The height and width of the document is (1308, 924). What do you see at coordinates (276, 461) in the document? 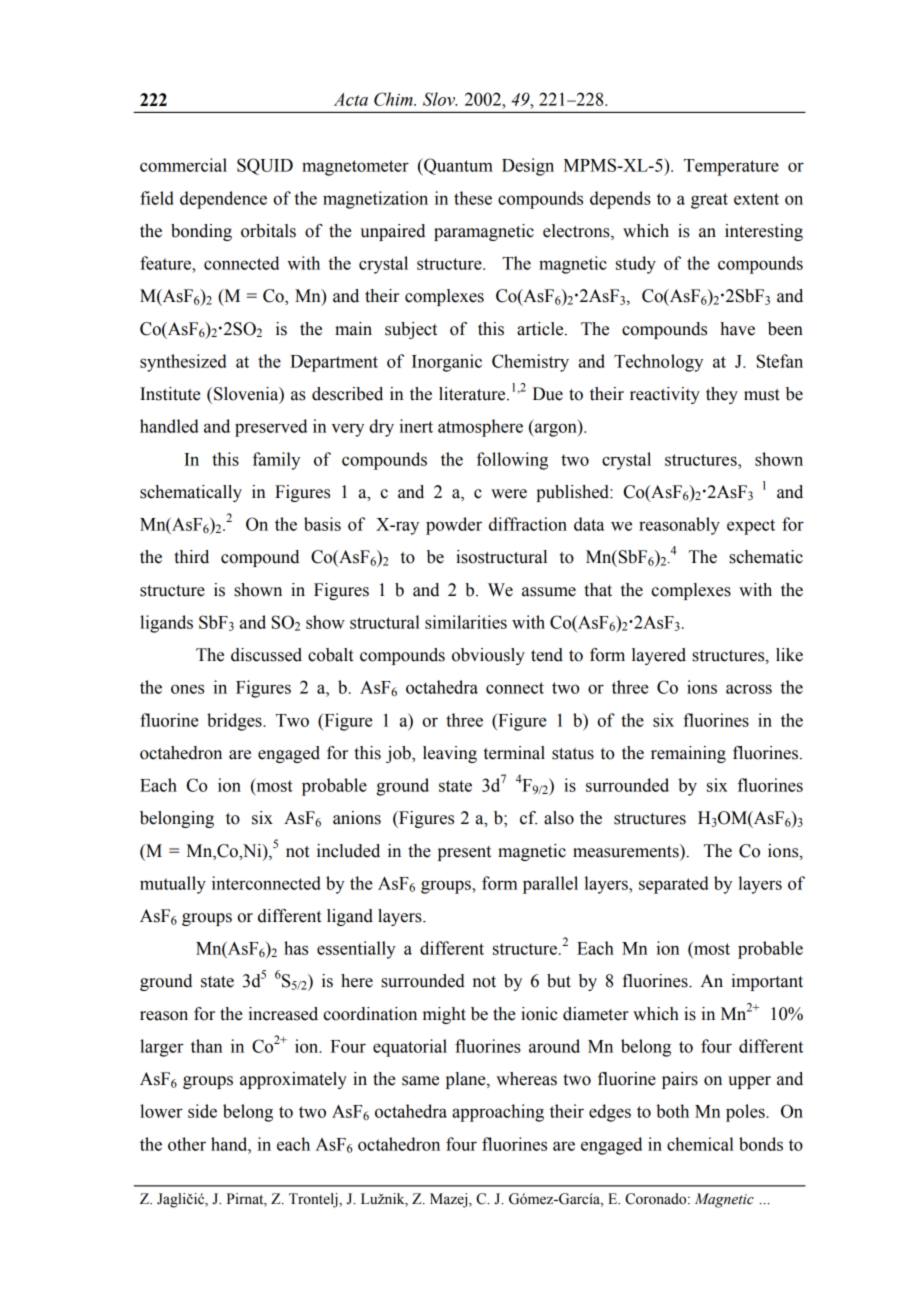
I see `family` at bounding box center [276, 461].
